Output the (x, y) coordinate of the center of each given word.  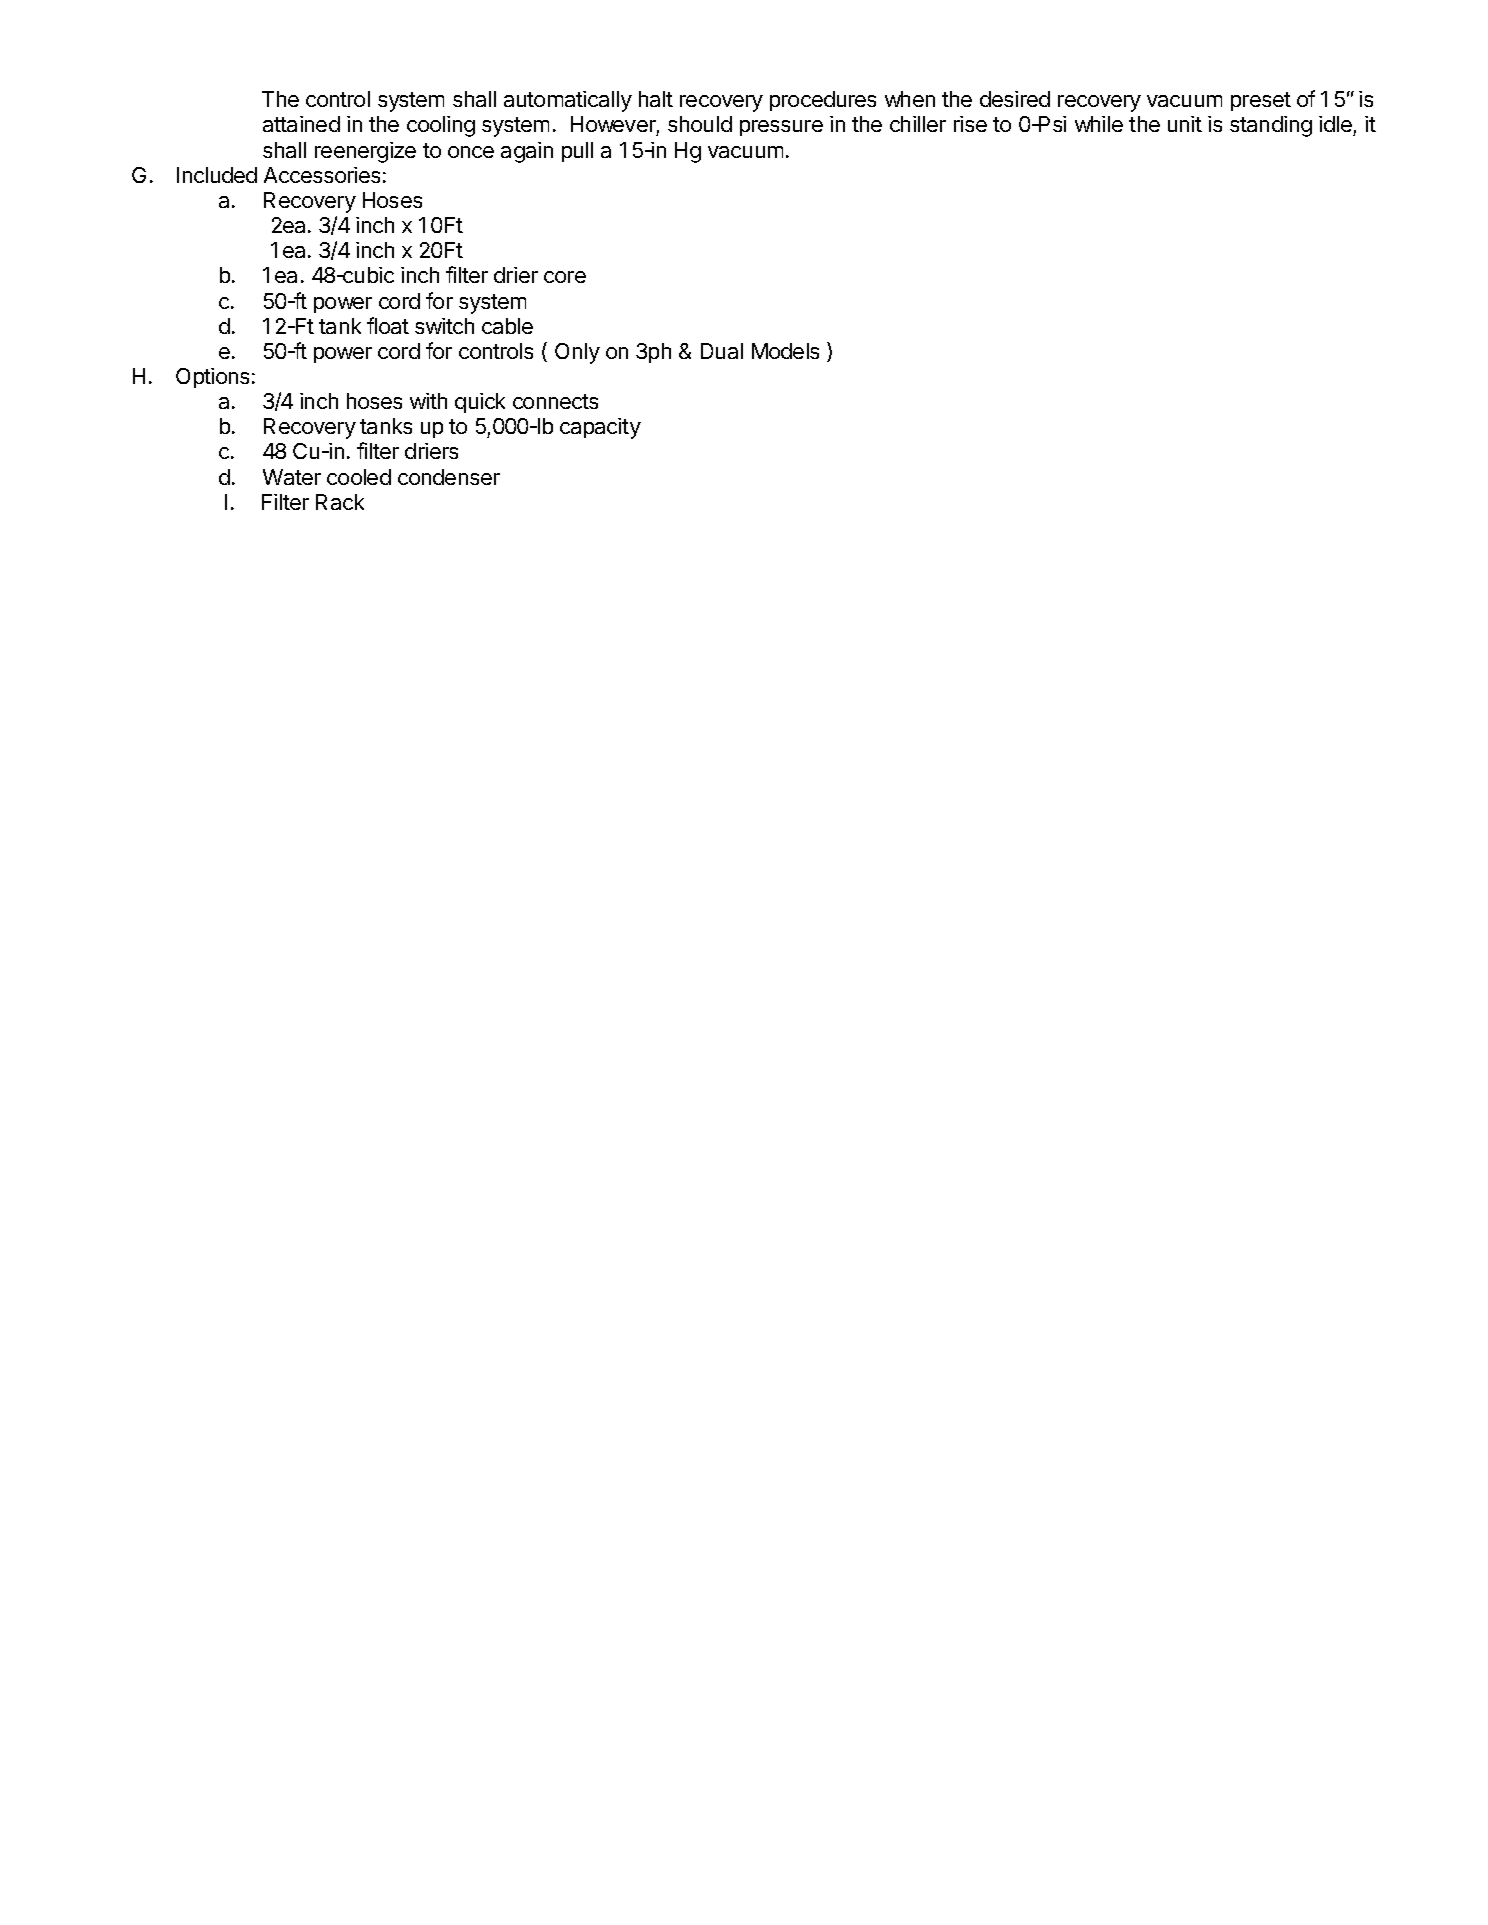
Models (785, 351)
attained (301, 124)
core (565, 277)
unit (1185, 124)
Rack (340, 502)
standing (1271, 126)
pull (577, 152)
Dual (722, 351)
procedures (823, 101)
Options (212, 378)
